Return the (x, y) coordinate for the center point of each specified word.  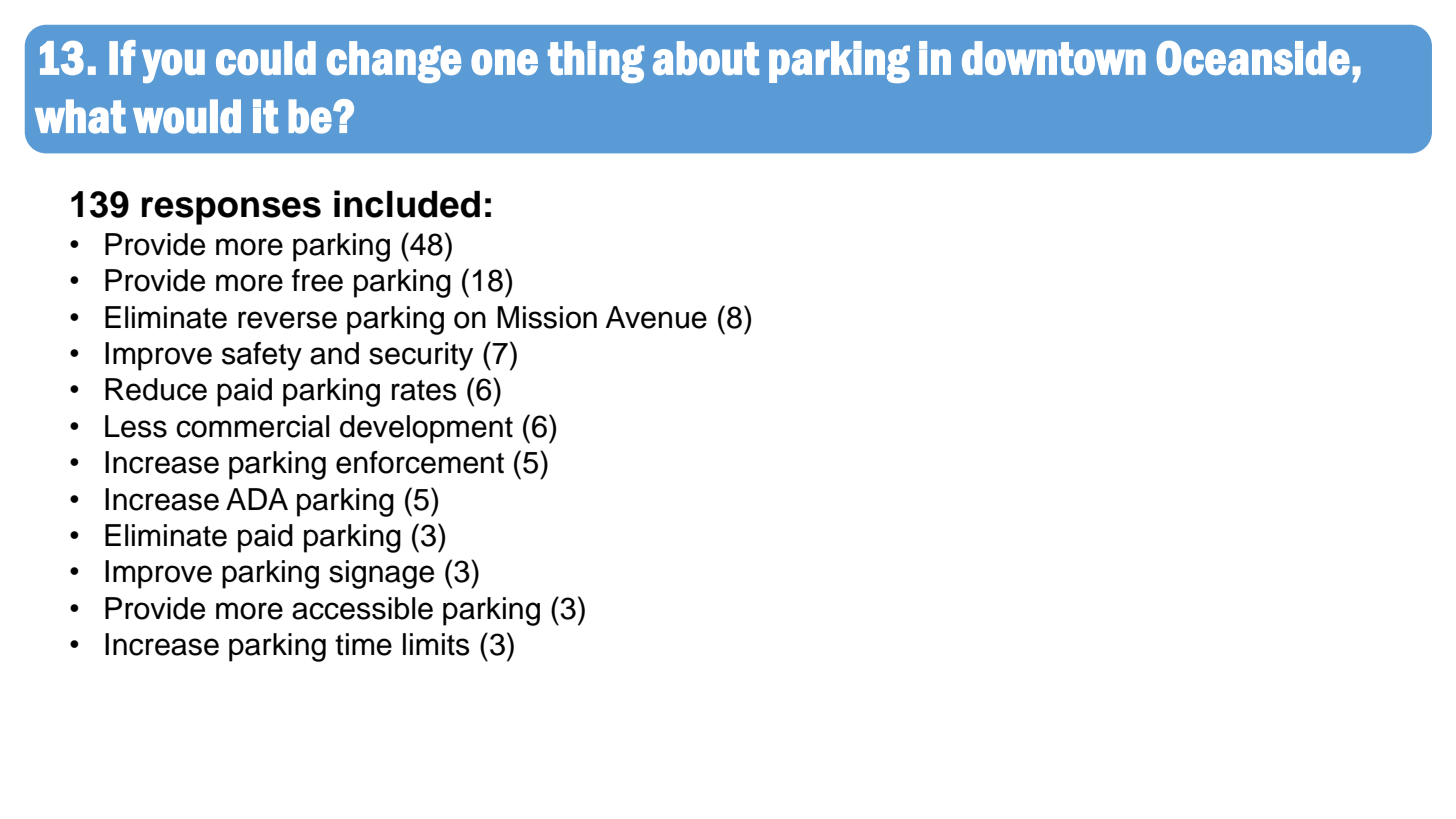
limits (436, 644)
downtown (1054, 58)
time (363, 644)
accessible (362, 608)
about (706, 58)
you (173, 66)
